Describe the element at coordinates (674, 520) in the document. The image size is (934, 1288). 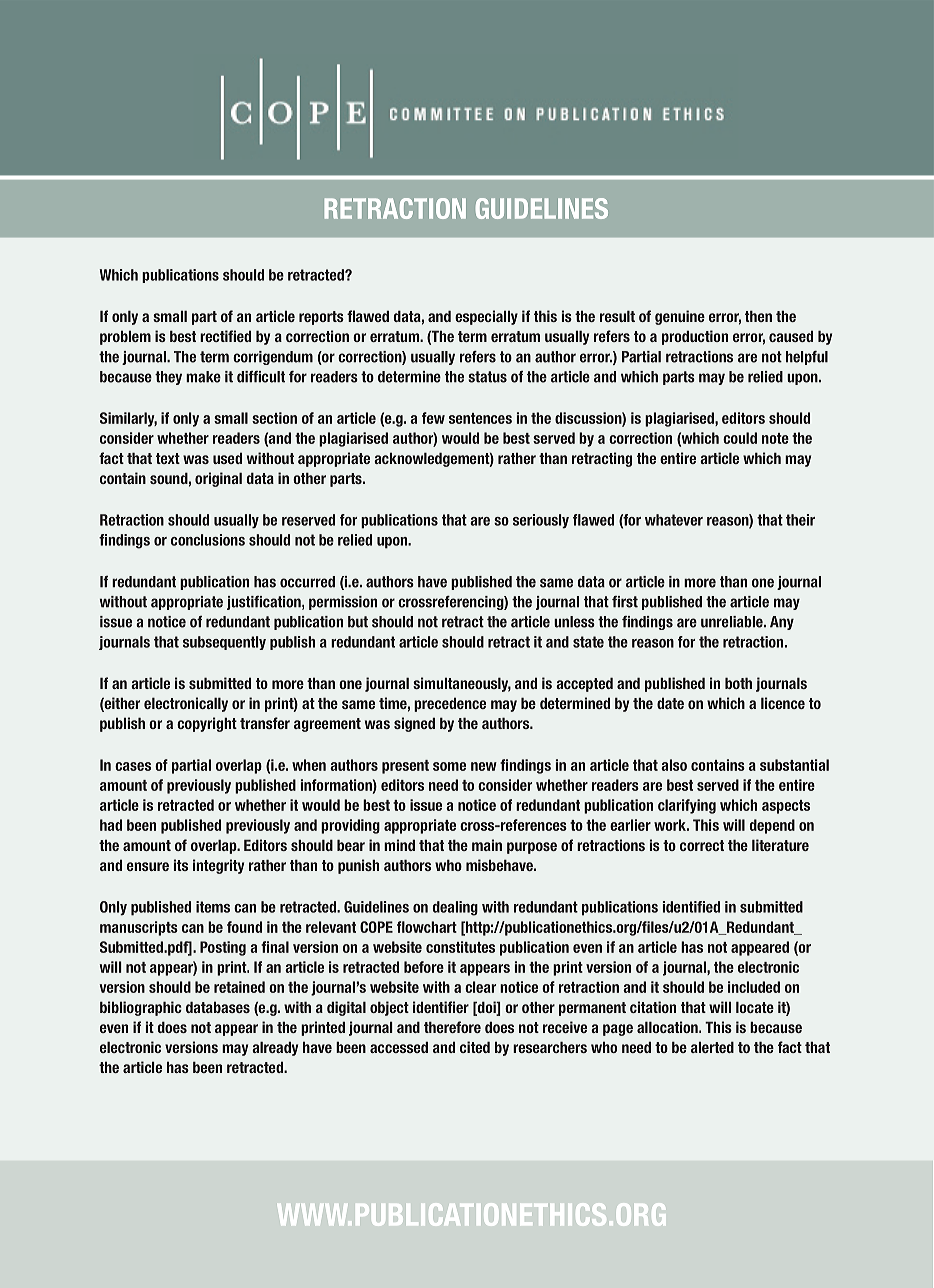
I see `whatever` at that location.
